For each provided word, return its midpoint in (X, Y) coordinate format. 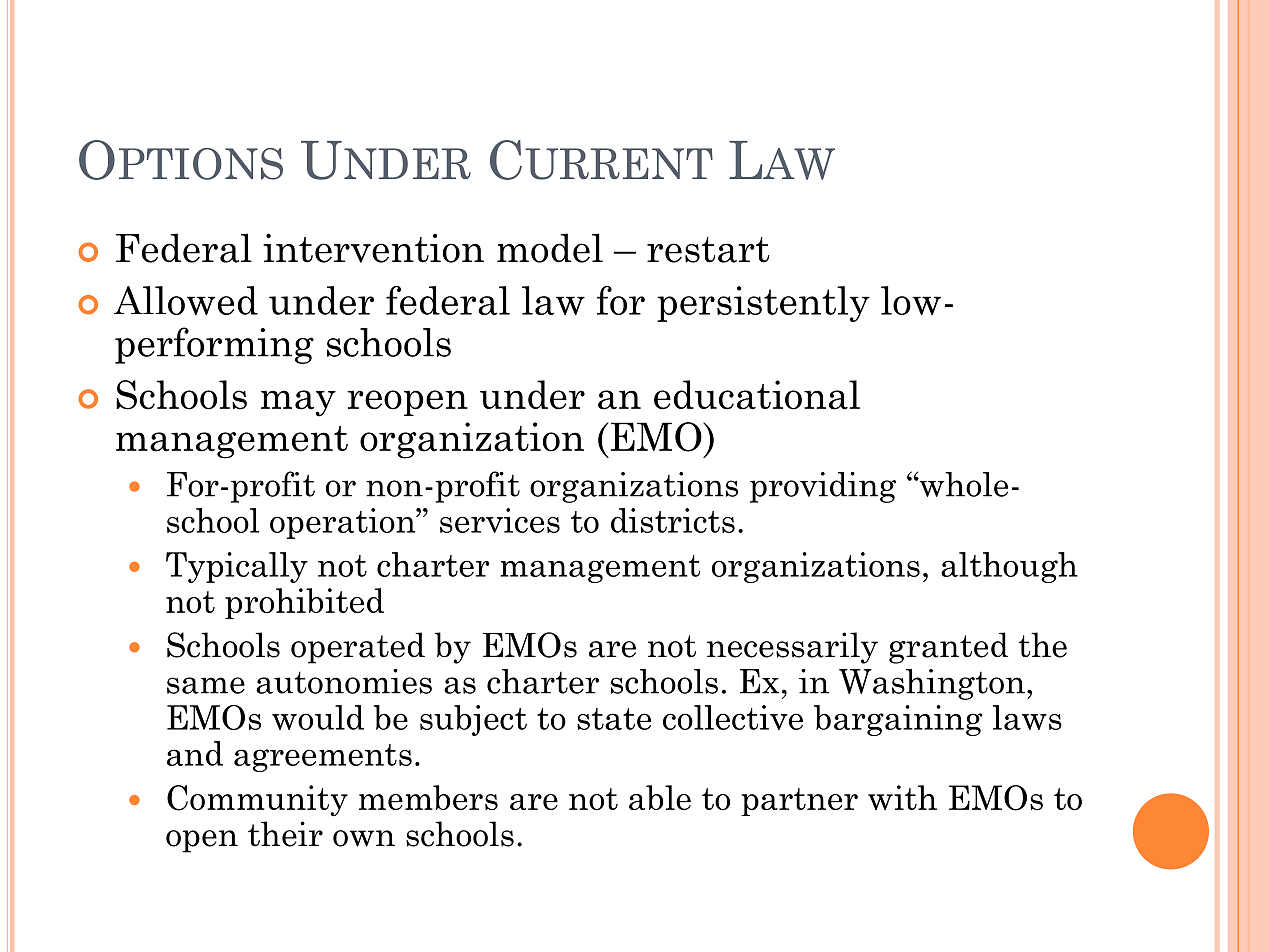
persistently (763, 304)
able (660, 797)
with (902, 797)
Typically (237, 567)
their (285, 834)
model (550, 248)
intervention (373, 248)
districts (673, 520)
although (1009, 567)
